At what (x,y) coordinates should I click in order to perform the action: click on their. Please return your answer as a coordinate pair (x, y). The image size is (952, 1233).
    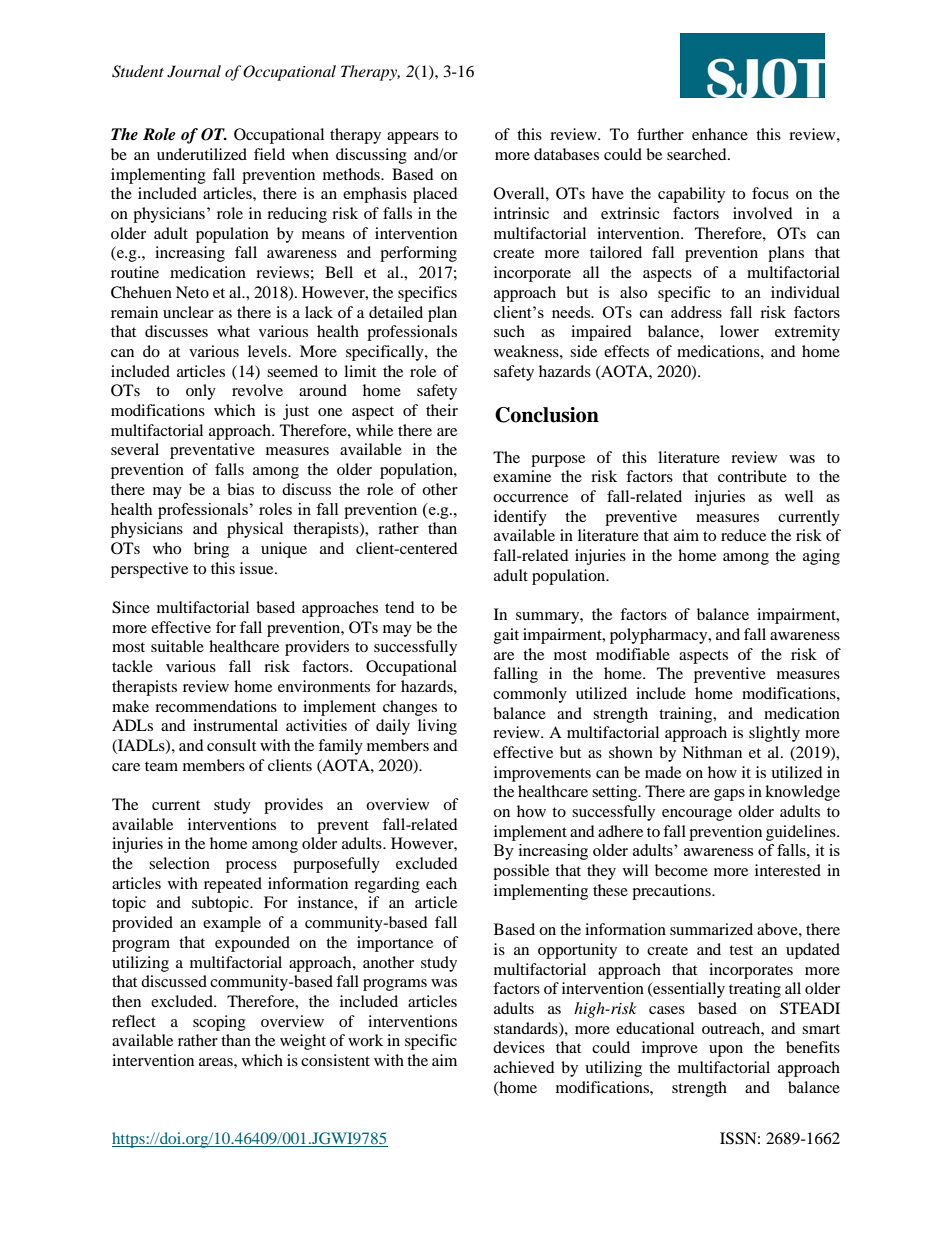
    Looking at the image, I should click on (442, 410).
